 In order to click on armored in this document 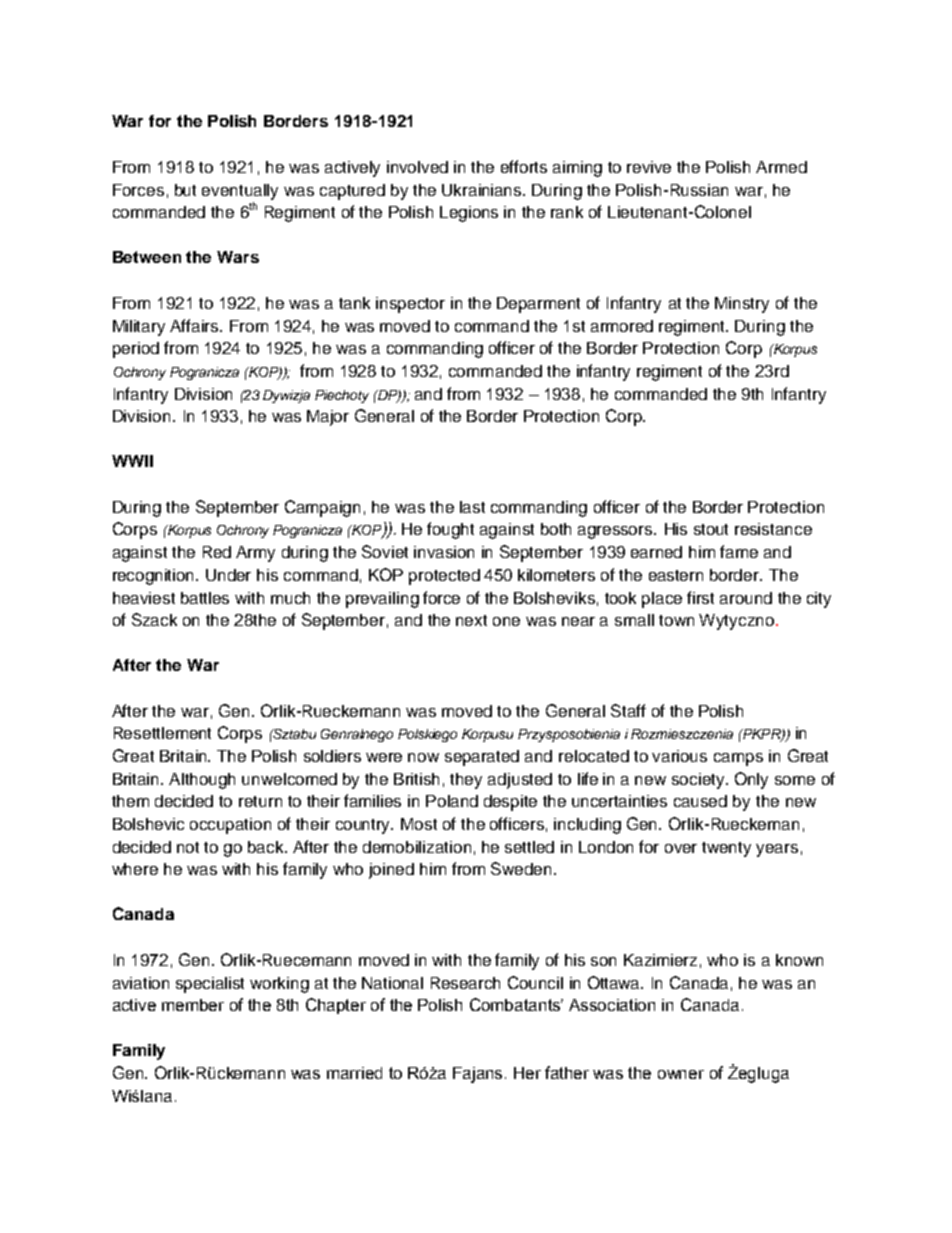, I will do `click(622, 326)`.
